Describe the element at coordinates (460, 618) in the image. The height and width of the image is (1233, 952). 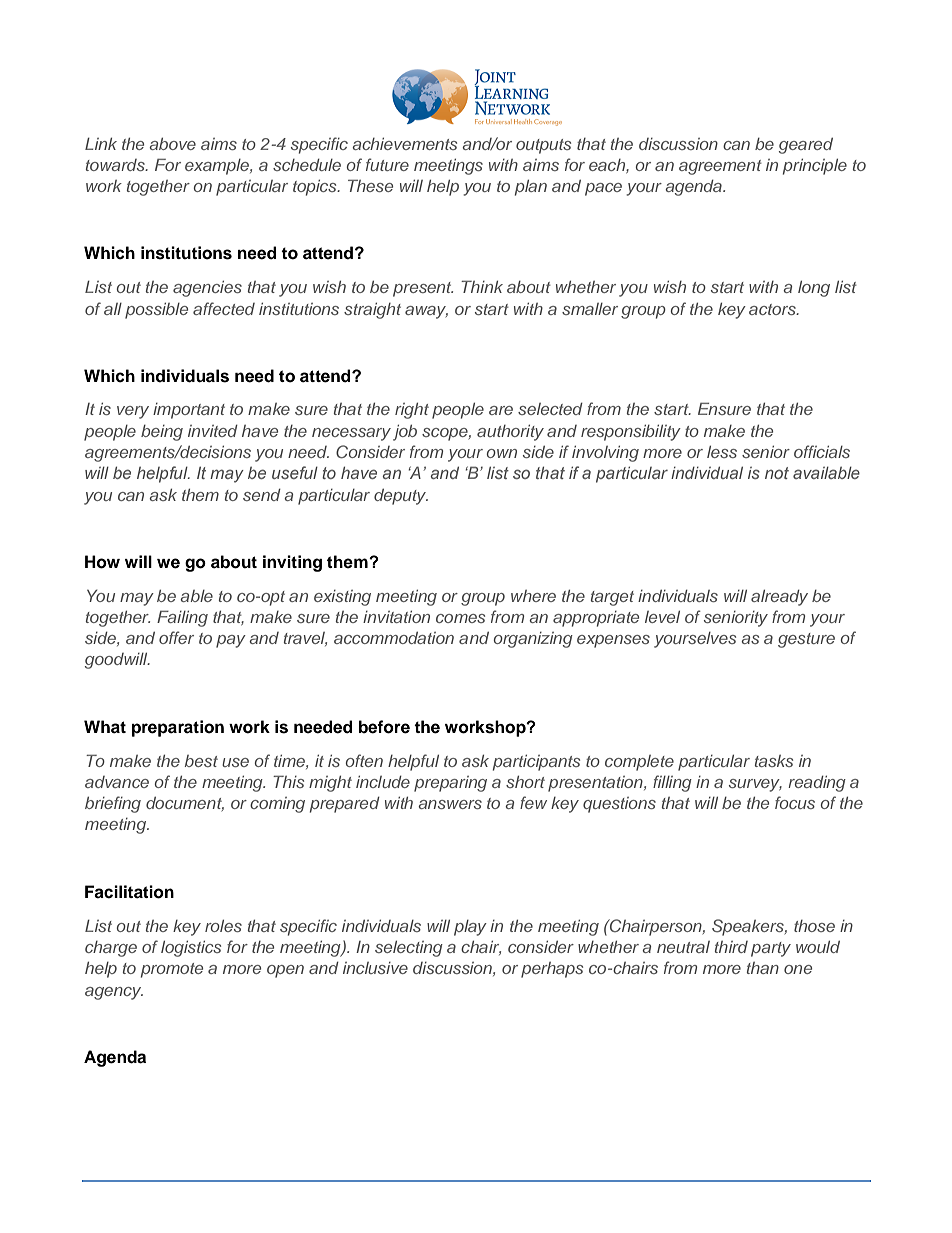
I see `comes` at that location.
